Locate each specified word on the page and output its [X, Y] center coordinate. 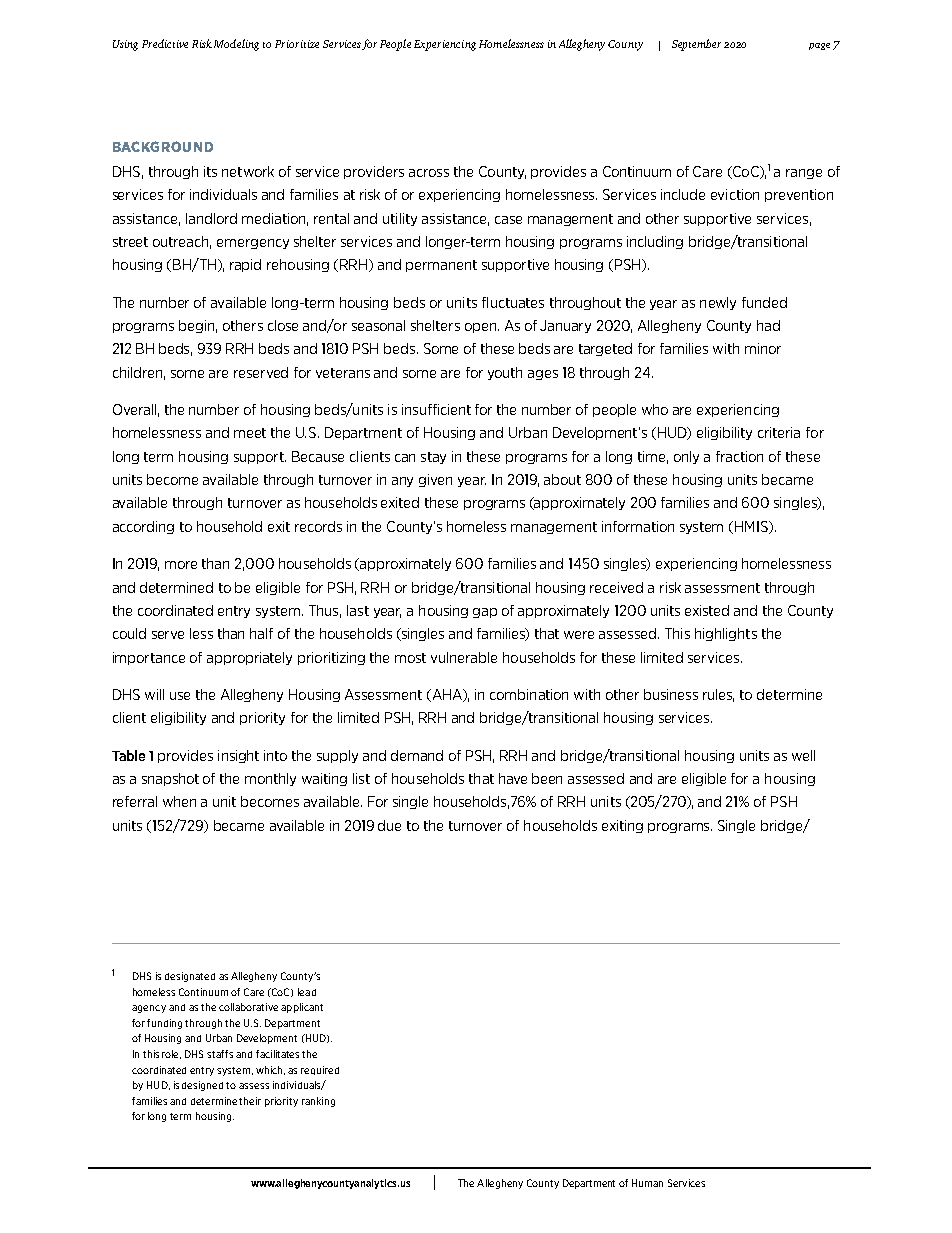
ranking [318, 1102]
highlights [726, 634]
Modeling [236, 45]
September [696, 45]
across [429, 173]
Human [647, 1183]
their [250, 1101]
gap [485, 613]
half [261, 633]
